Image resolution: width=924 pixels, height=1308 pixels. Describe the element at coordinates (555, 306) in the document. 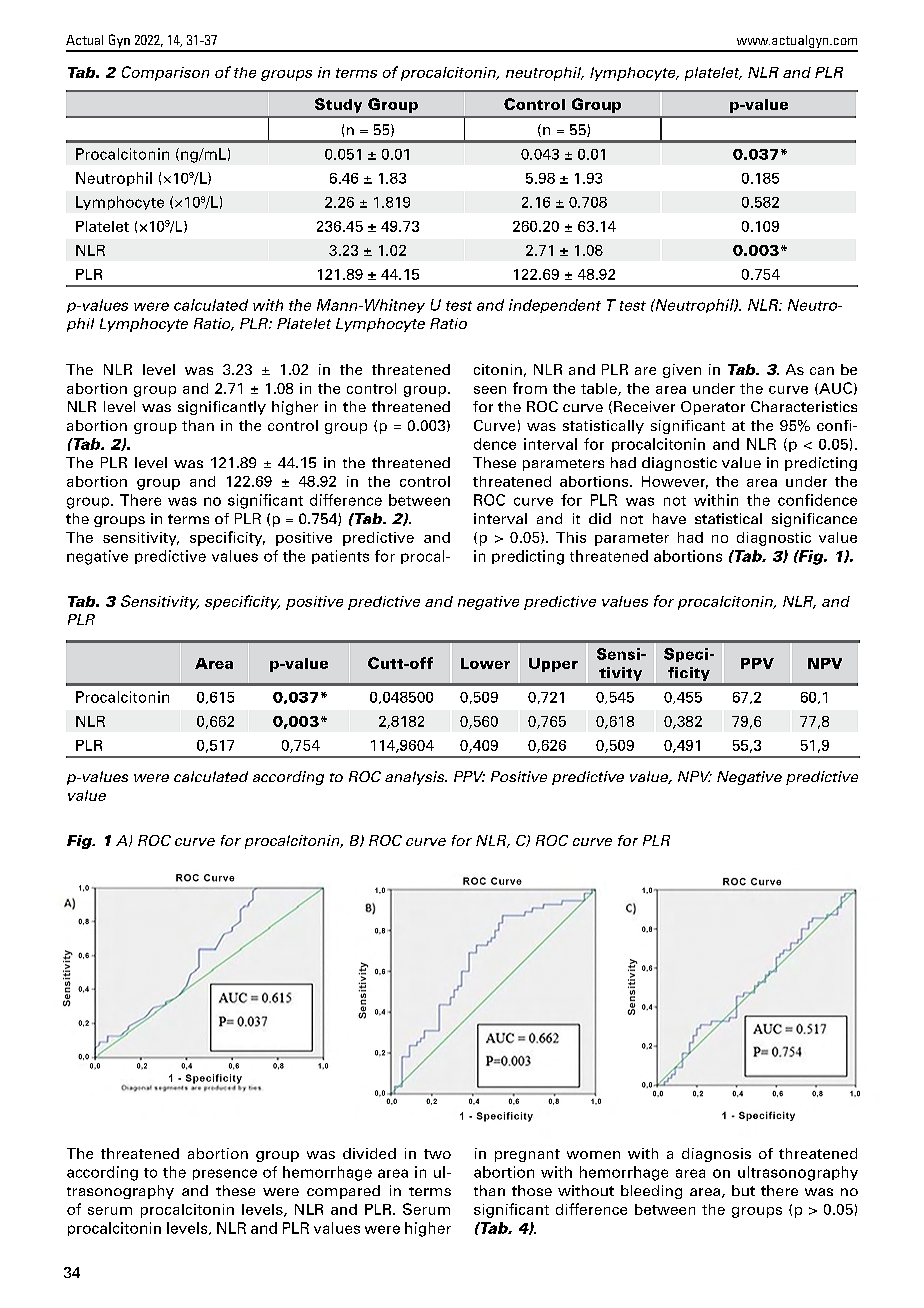

I see `independent` at that location.
